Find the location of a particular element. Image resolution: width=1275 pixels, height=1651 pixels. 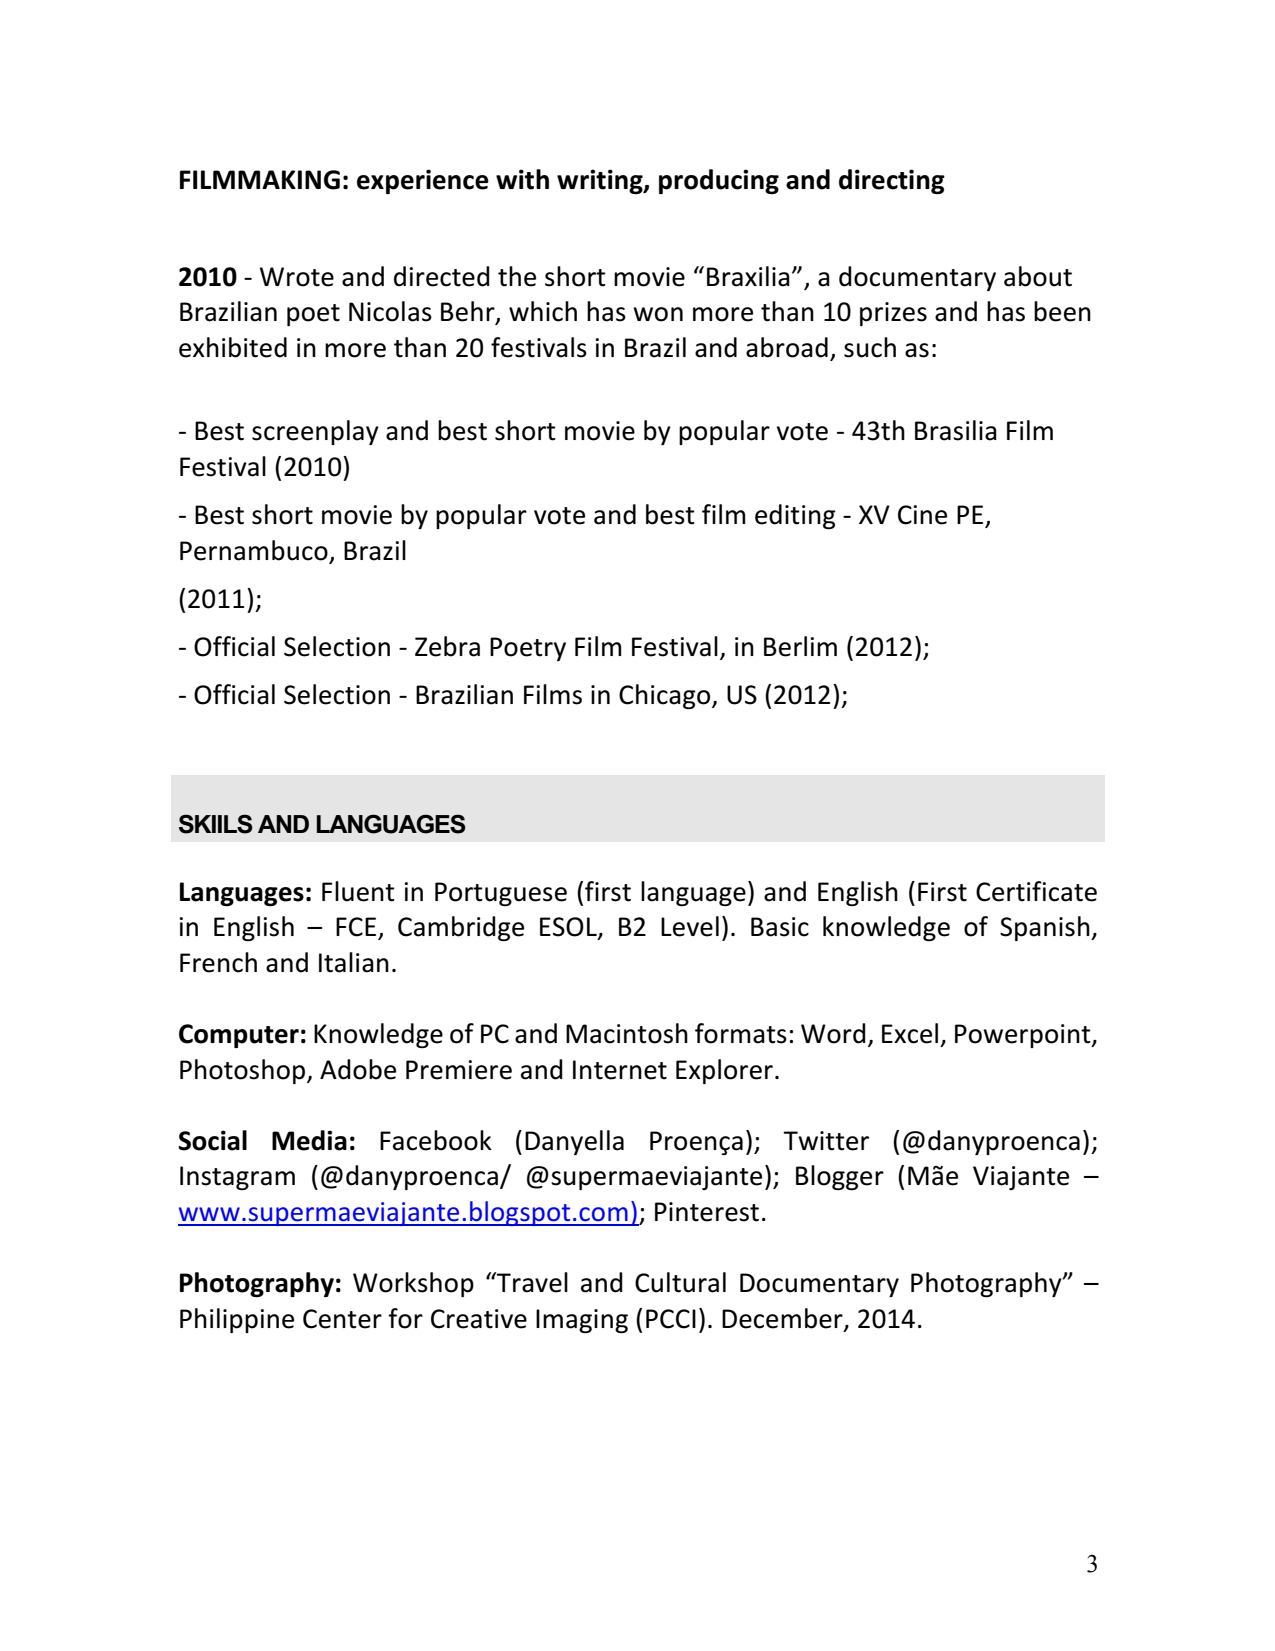

Center is located at coordinates (342, 1319).
